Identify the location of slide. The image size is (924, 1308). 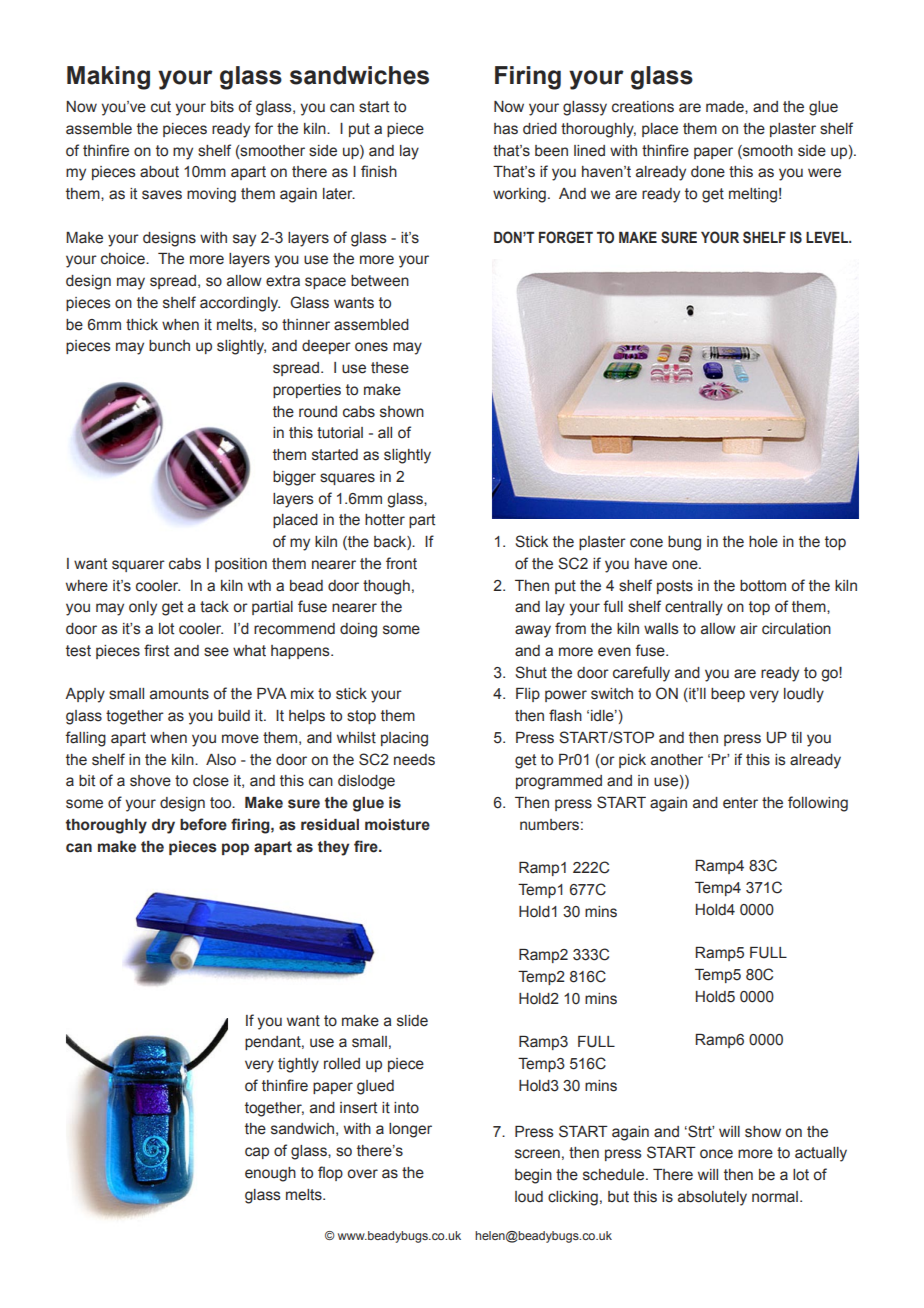
(412, 1021).
